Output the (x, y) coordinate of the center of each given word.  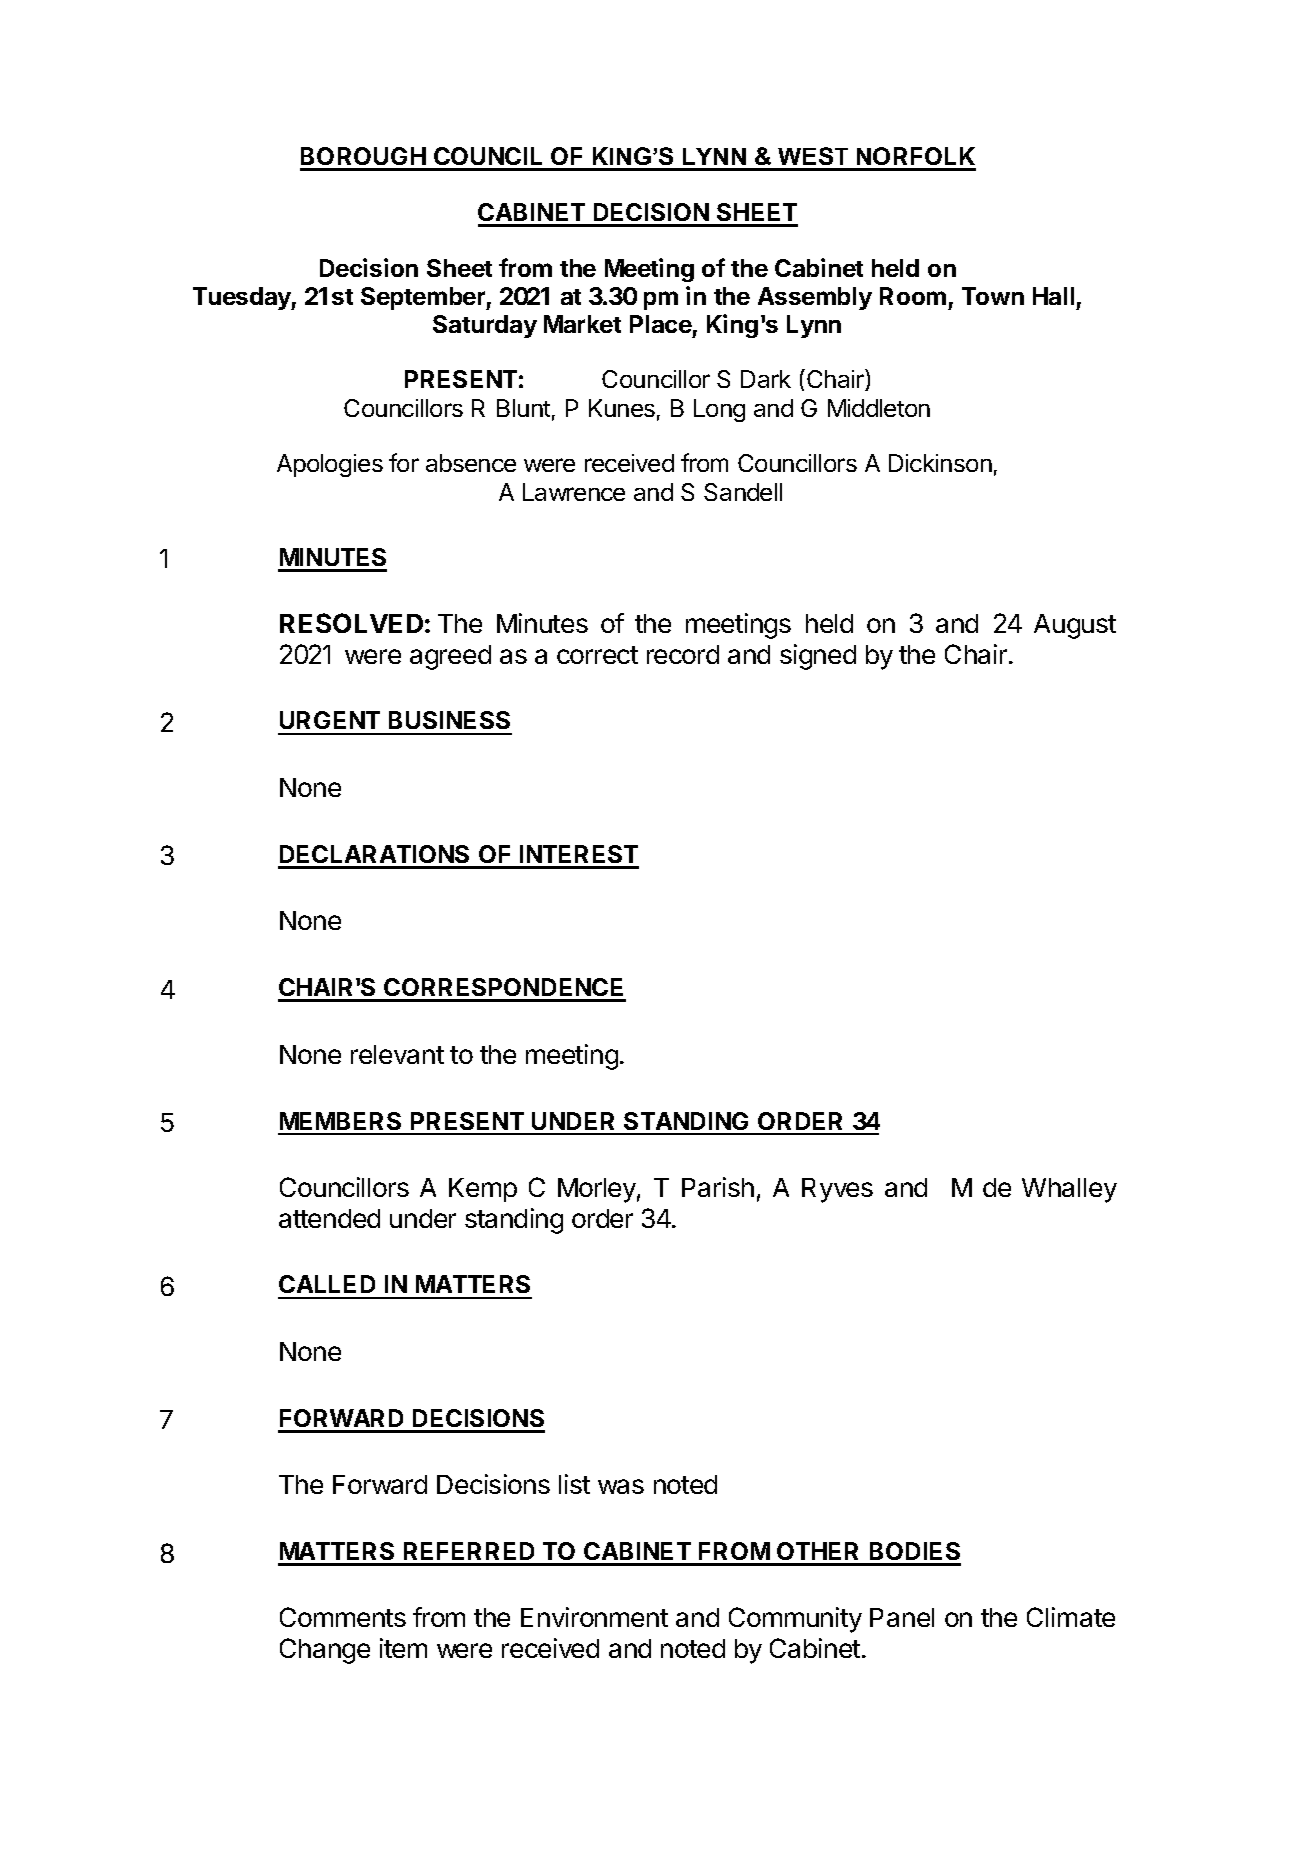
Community (795, 1620)
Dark (766, 379)
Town (993, 296)
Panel (902, 1617)
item (403, 1648)
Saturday (485, 326)
